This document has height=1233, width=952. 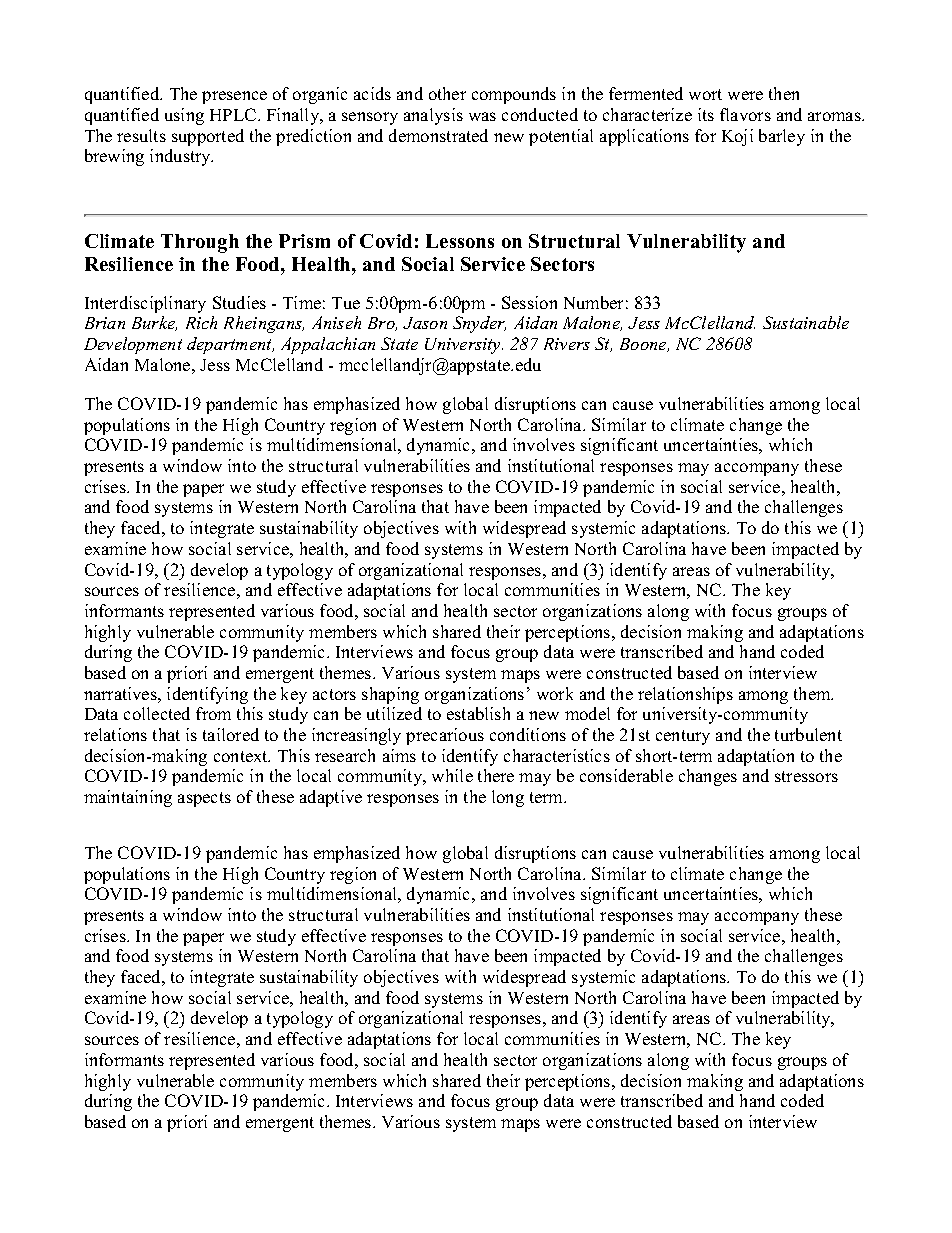 What do you see at coordinates (555, 693) in the document?
I see `work` at bounding box center [555, 693].
